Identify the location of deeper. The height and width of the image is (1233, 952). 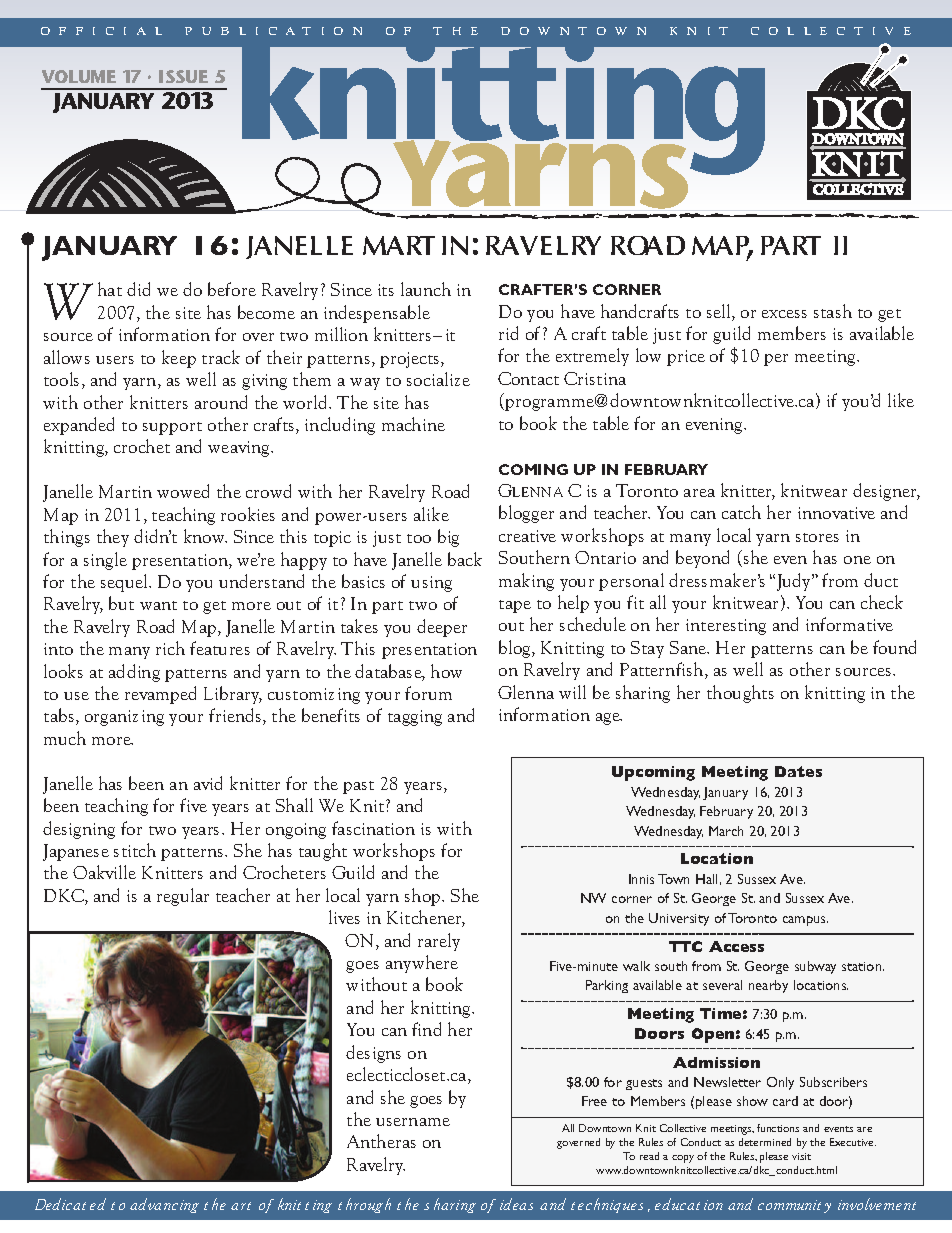
(442, 628).
